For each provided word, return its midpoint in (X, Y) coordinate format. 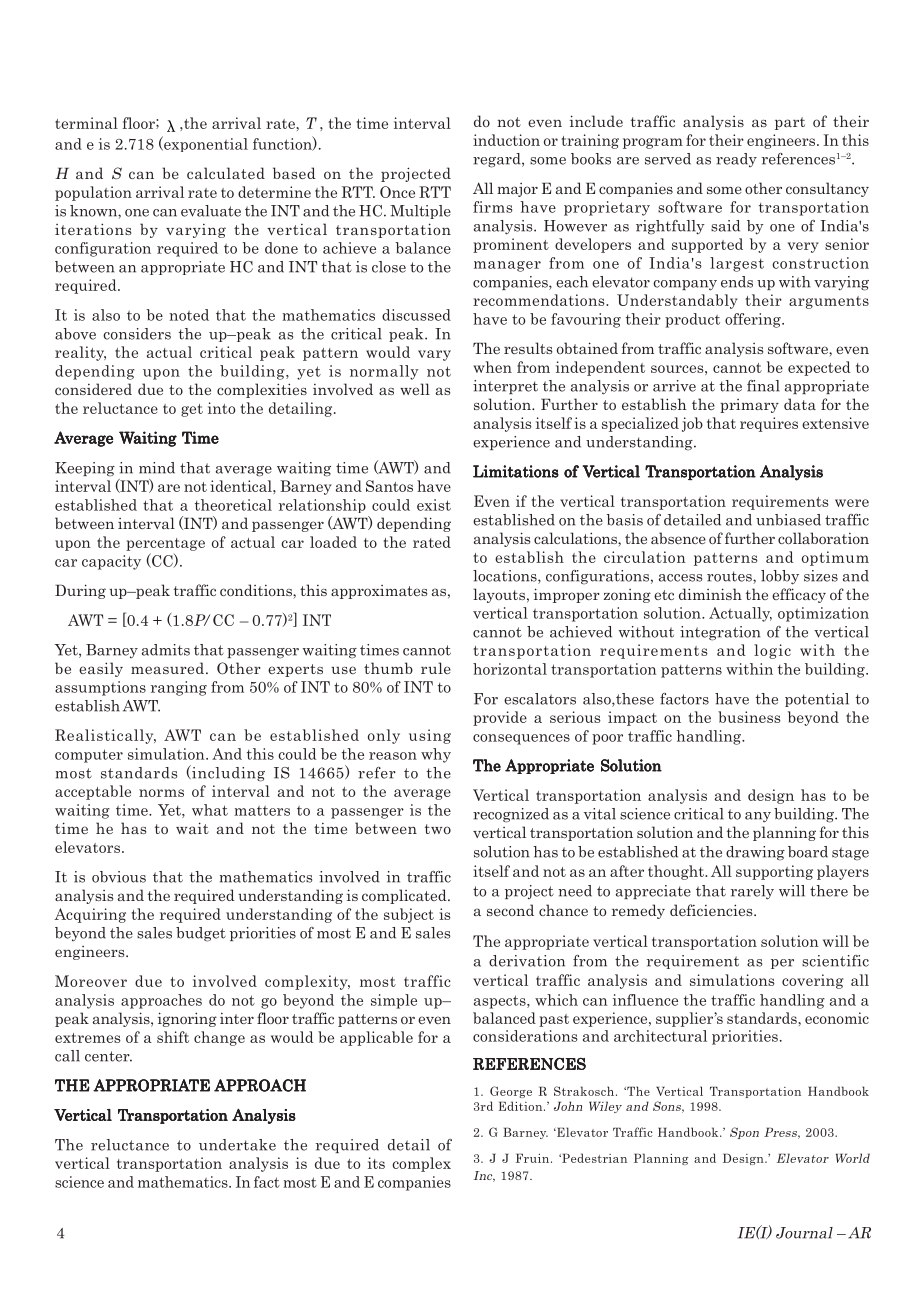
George (511, 1092)
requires (769, 424)
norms (161, 793)
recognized (511, 815)
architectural (660, 1036)
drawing (755, 853)
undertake (237, 1145)
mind (157, 468)
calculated (226, 173)
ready (736, 160)
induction (506, 140)
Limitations (516, 471)
